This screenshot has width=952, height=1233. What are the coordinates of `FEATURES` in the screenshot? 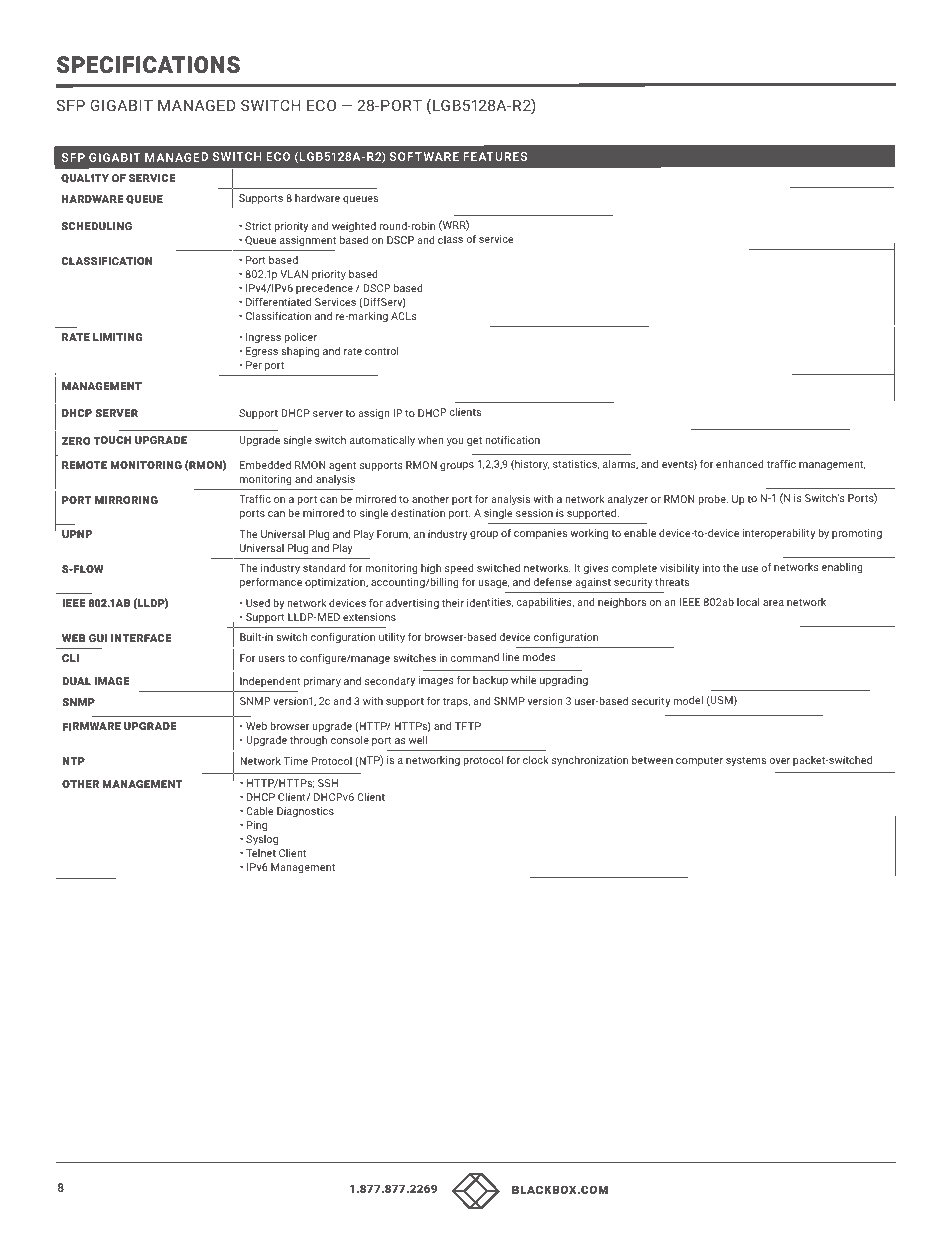 It's located at (495, 156).
